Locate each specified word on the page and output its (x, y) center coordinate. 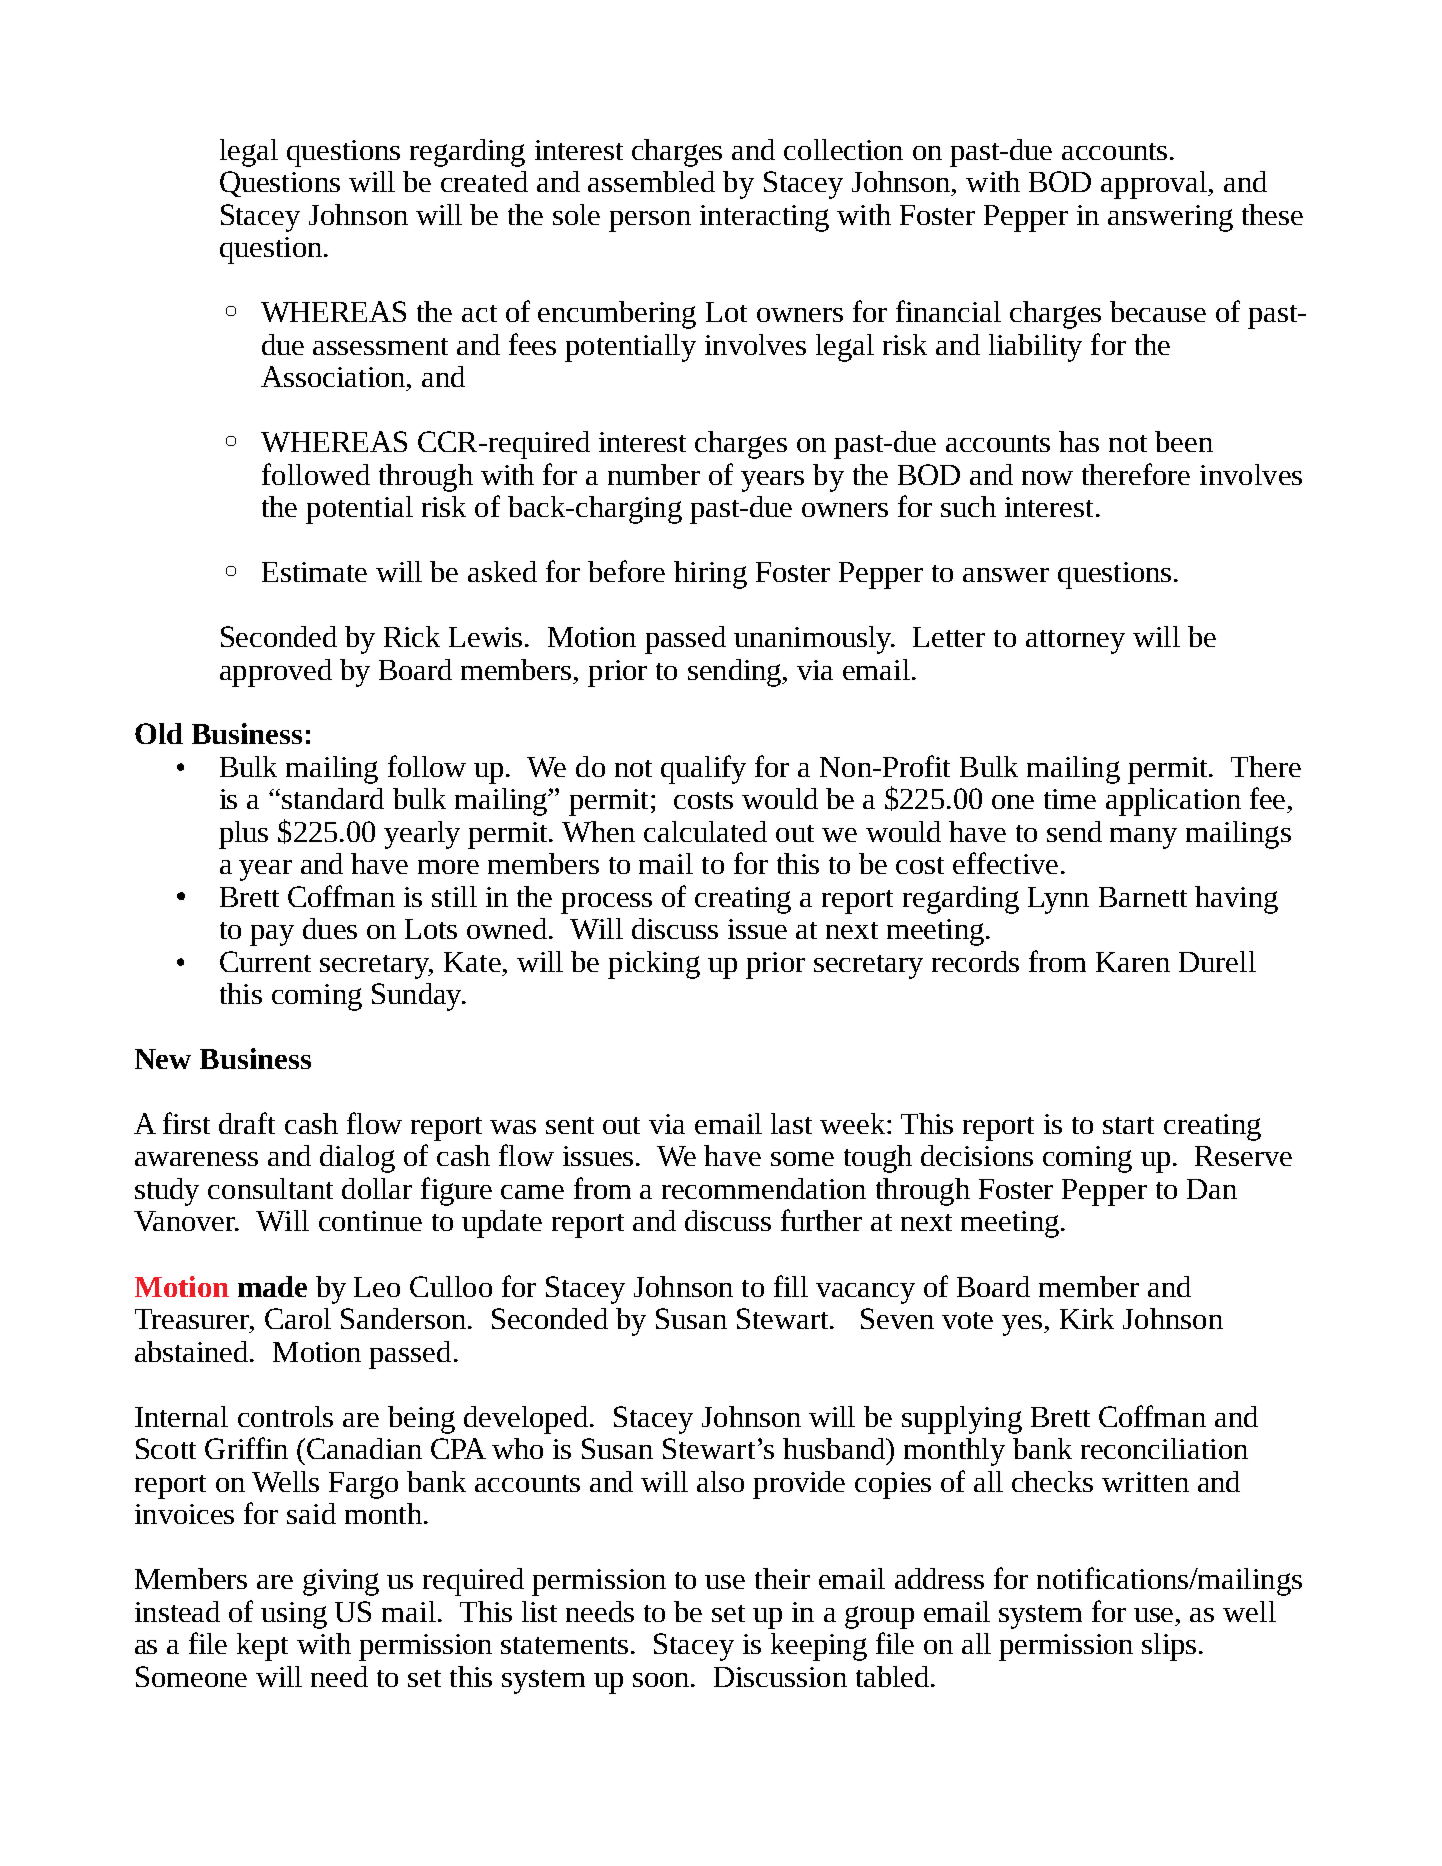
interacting (764, 218)
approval (1155, 185)
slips (1169, 1647)
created (484, 181)
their (782, 1578)
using (294, 1615)
